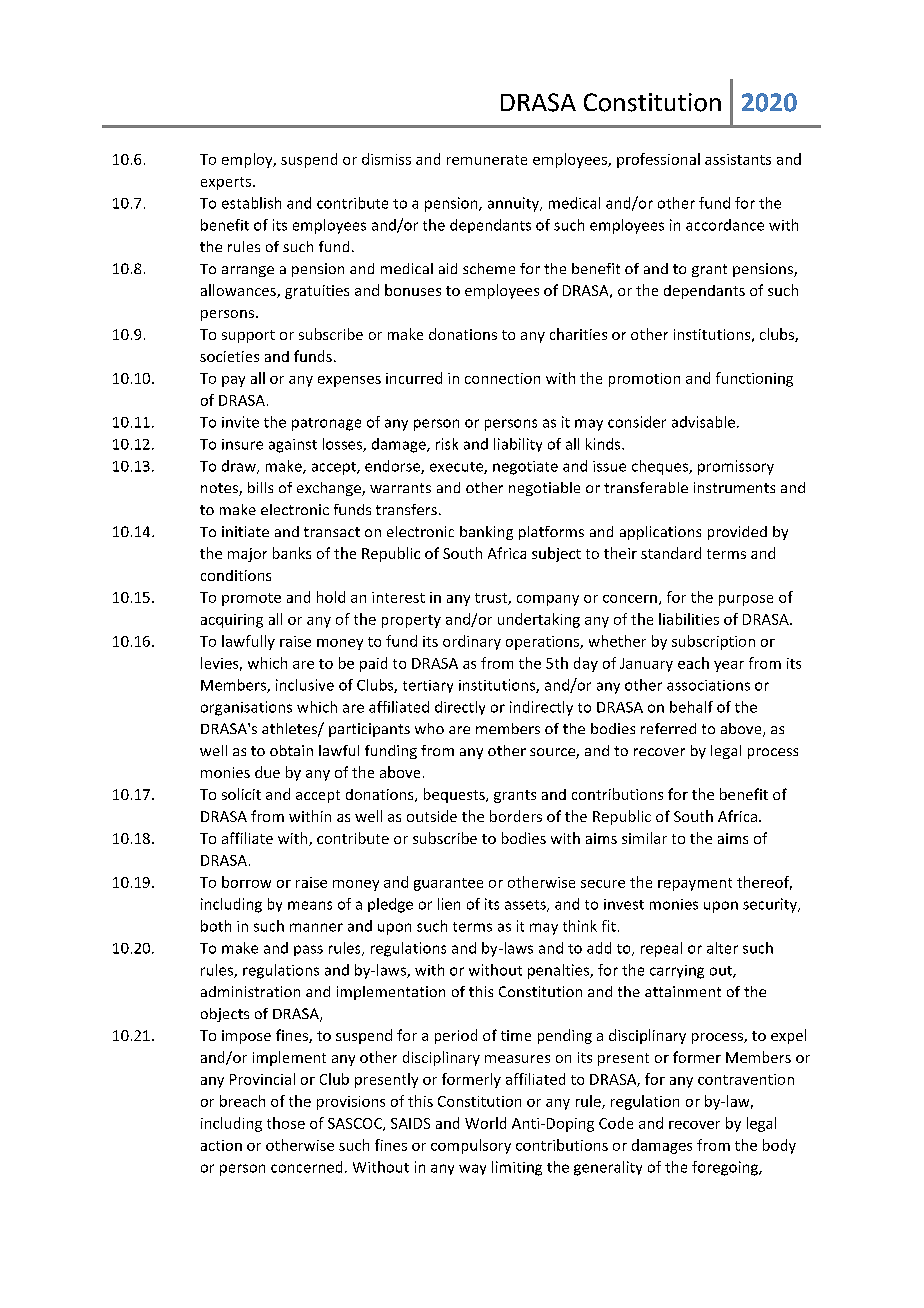 Image resolution: width=924 pixels, height=1308 pixels. What do you see at coordinates (485, 1123) in the page?
I see `World` at bounding box center [485, 1123].
